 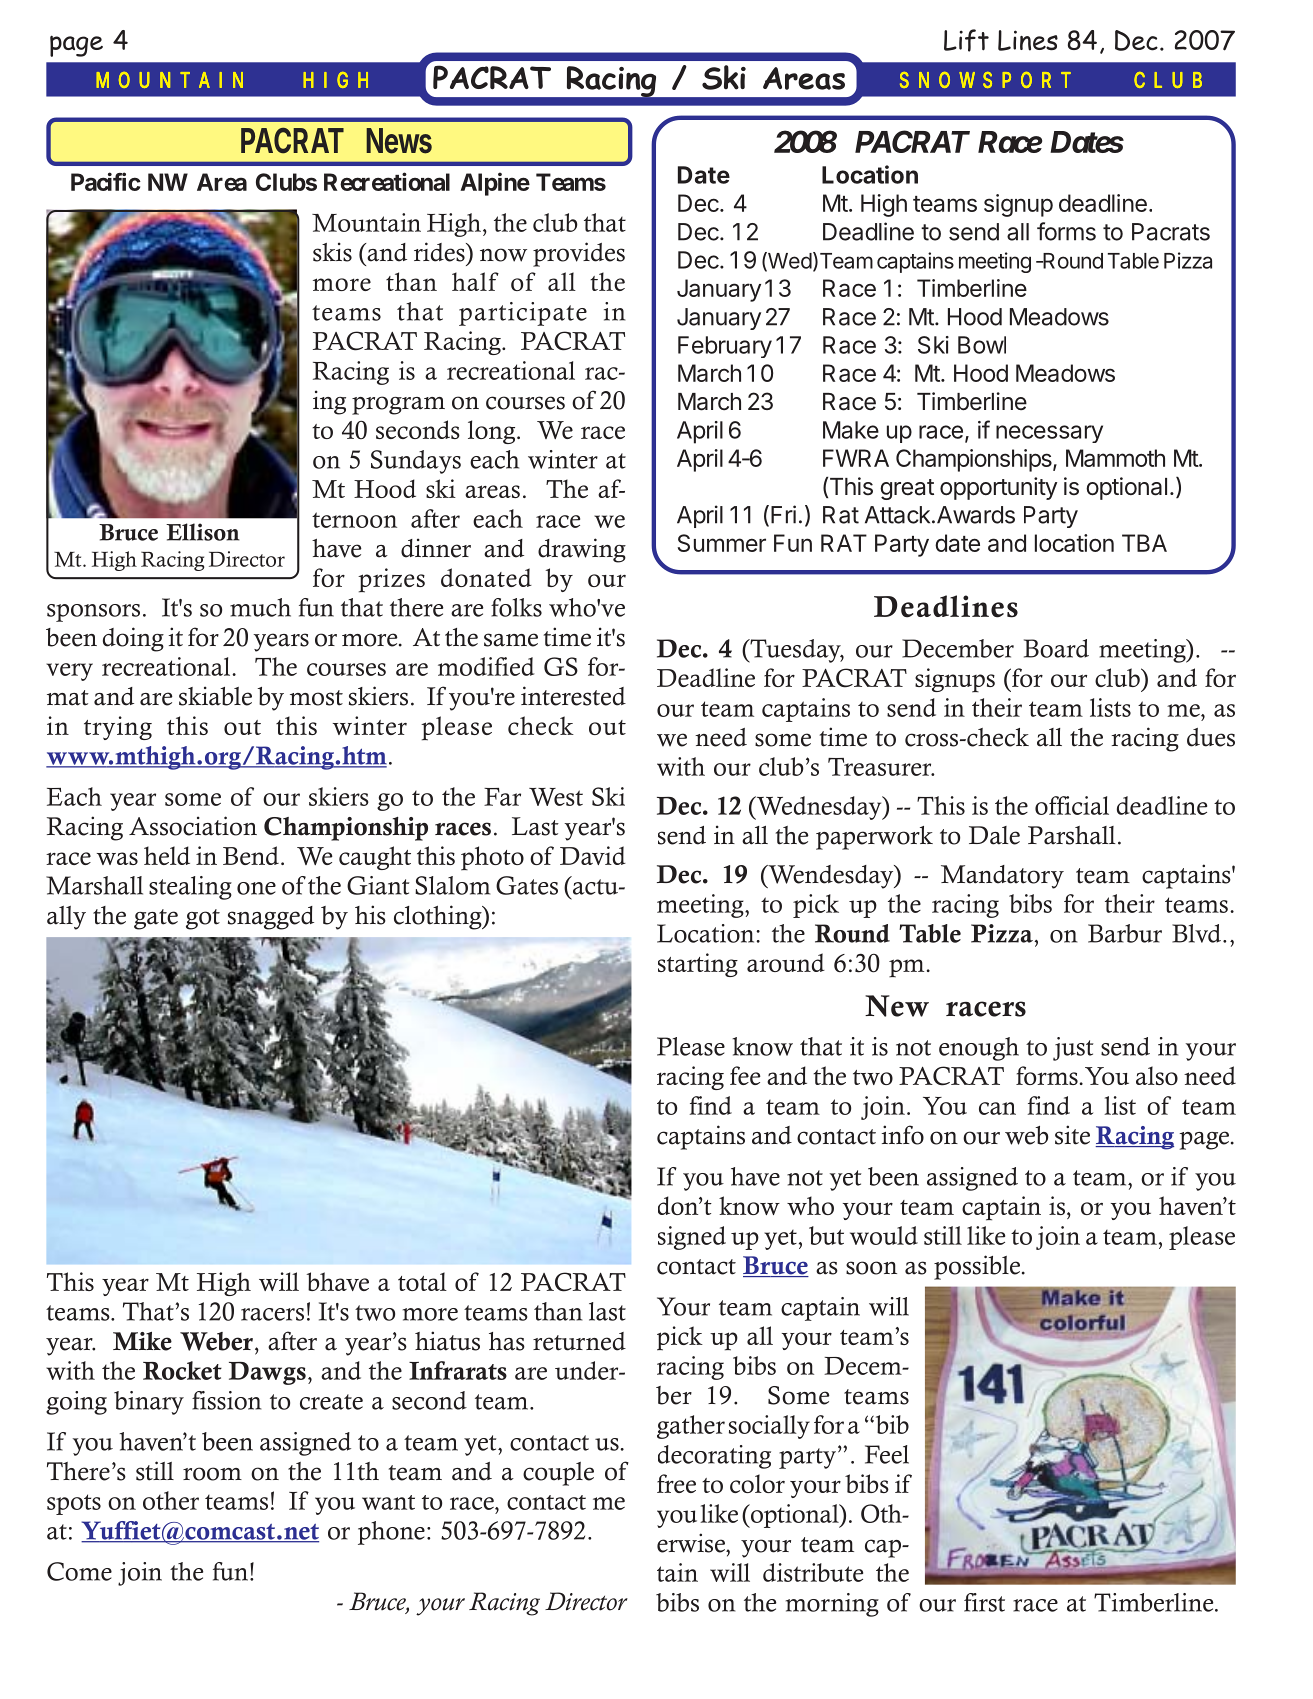 What do you see at coordinates (1073, 1049) in the document?
I see `just` at bounding box center [1073, 1049].
